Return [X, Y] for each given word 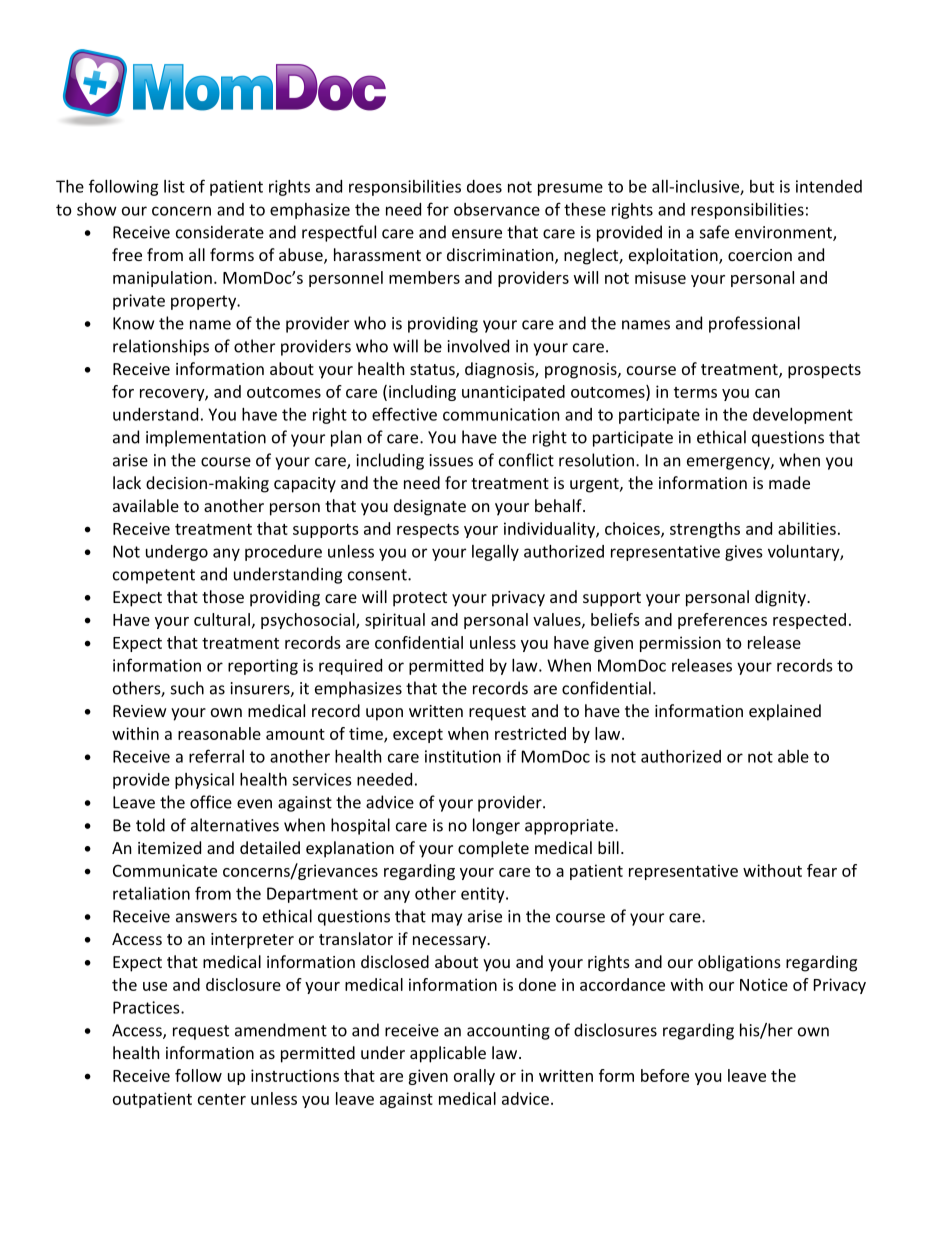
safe [714, 232]
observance [497, 209]
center [222, 1099]
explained [785, 712]
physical [204, 781]
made [789, 482]
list [174, 186]
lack [127, 482]
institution [463, 756]
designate [430, 507]
